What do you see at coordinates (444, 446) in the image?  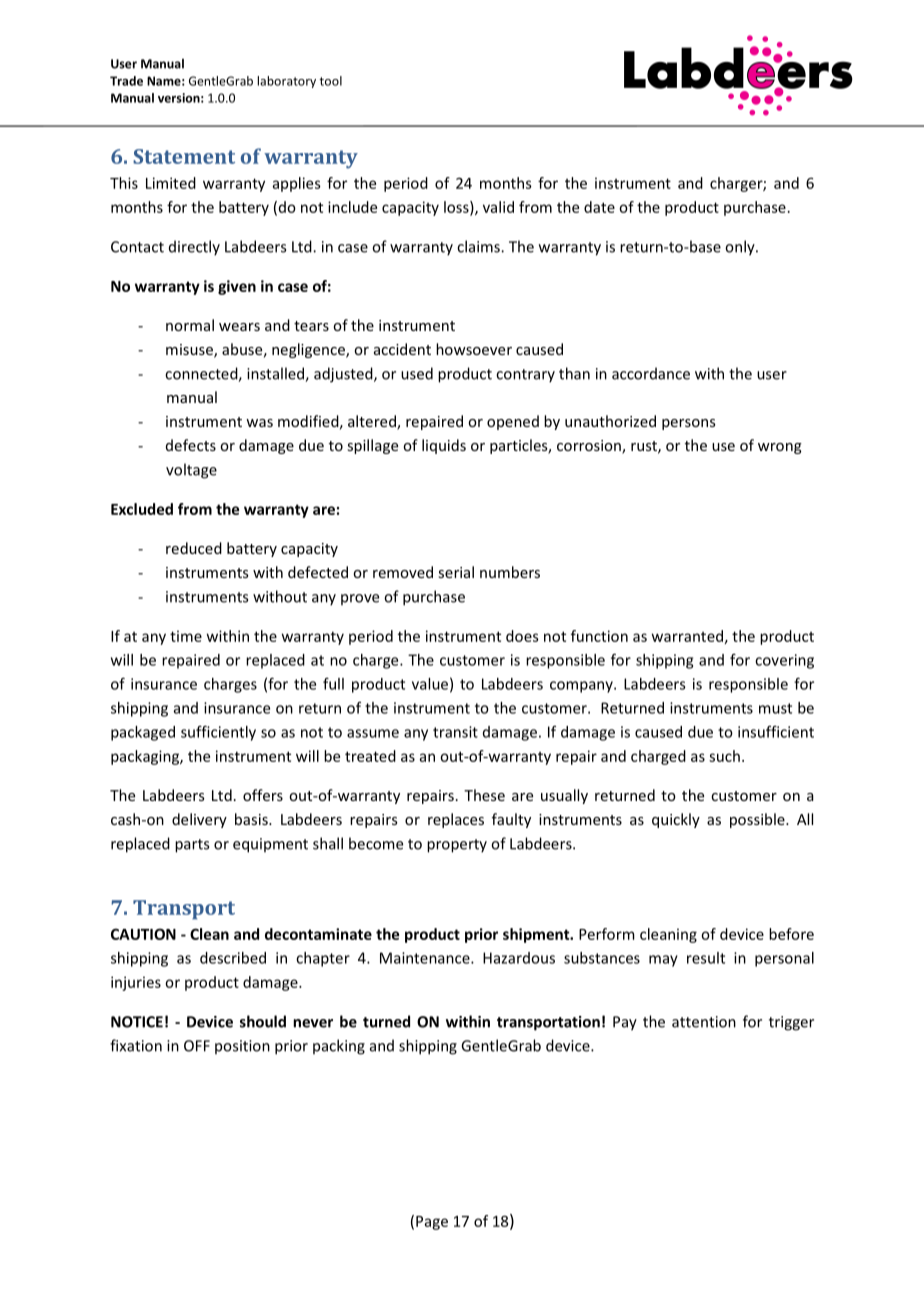 I see `liquids` at bounding box center [444, 446].
